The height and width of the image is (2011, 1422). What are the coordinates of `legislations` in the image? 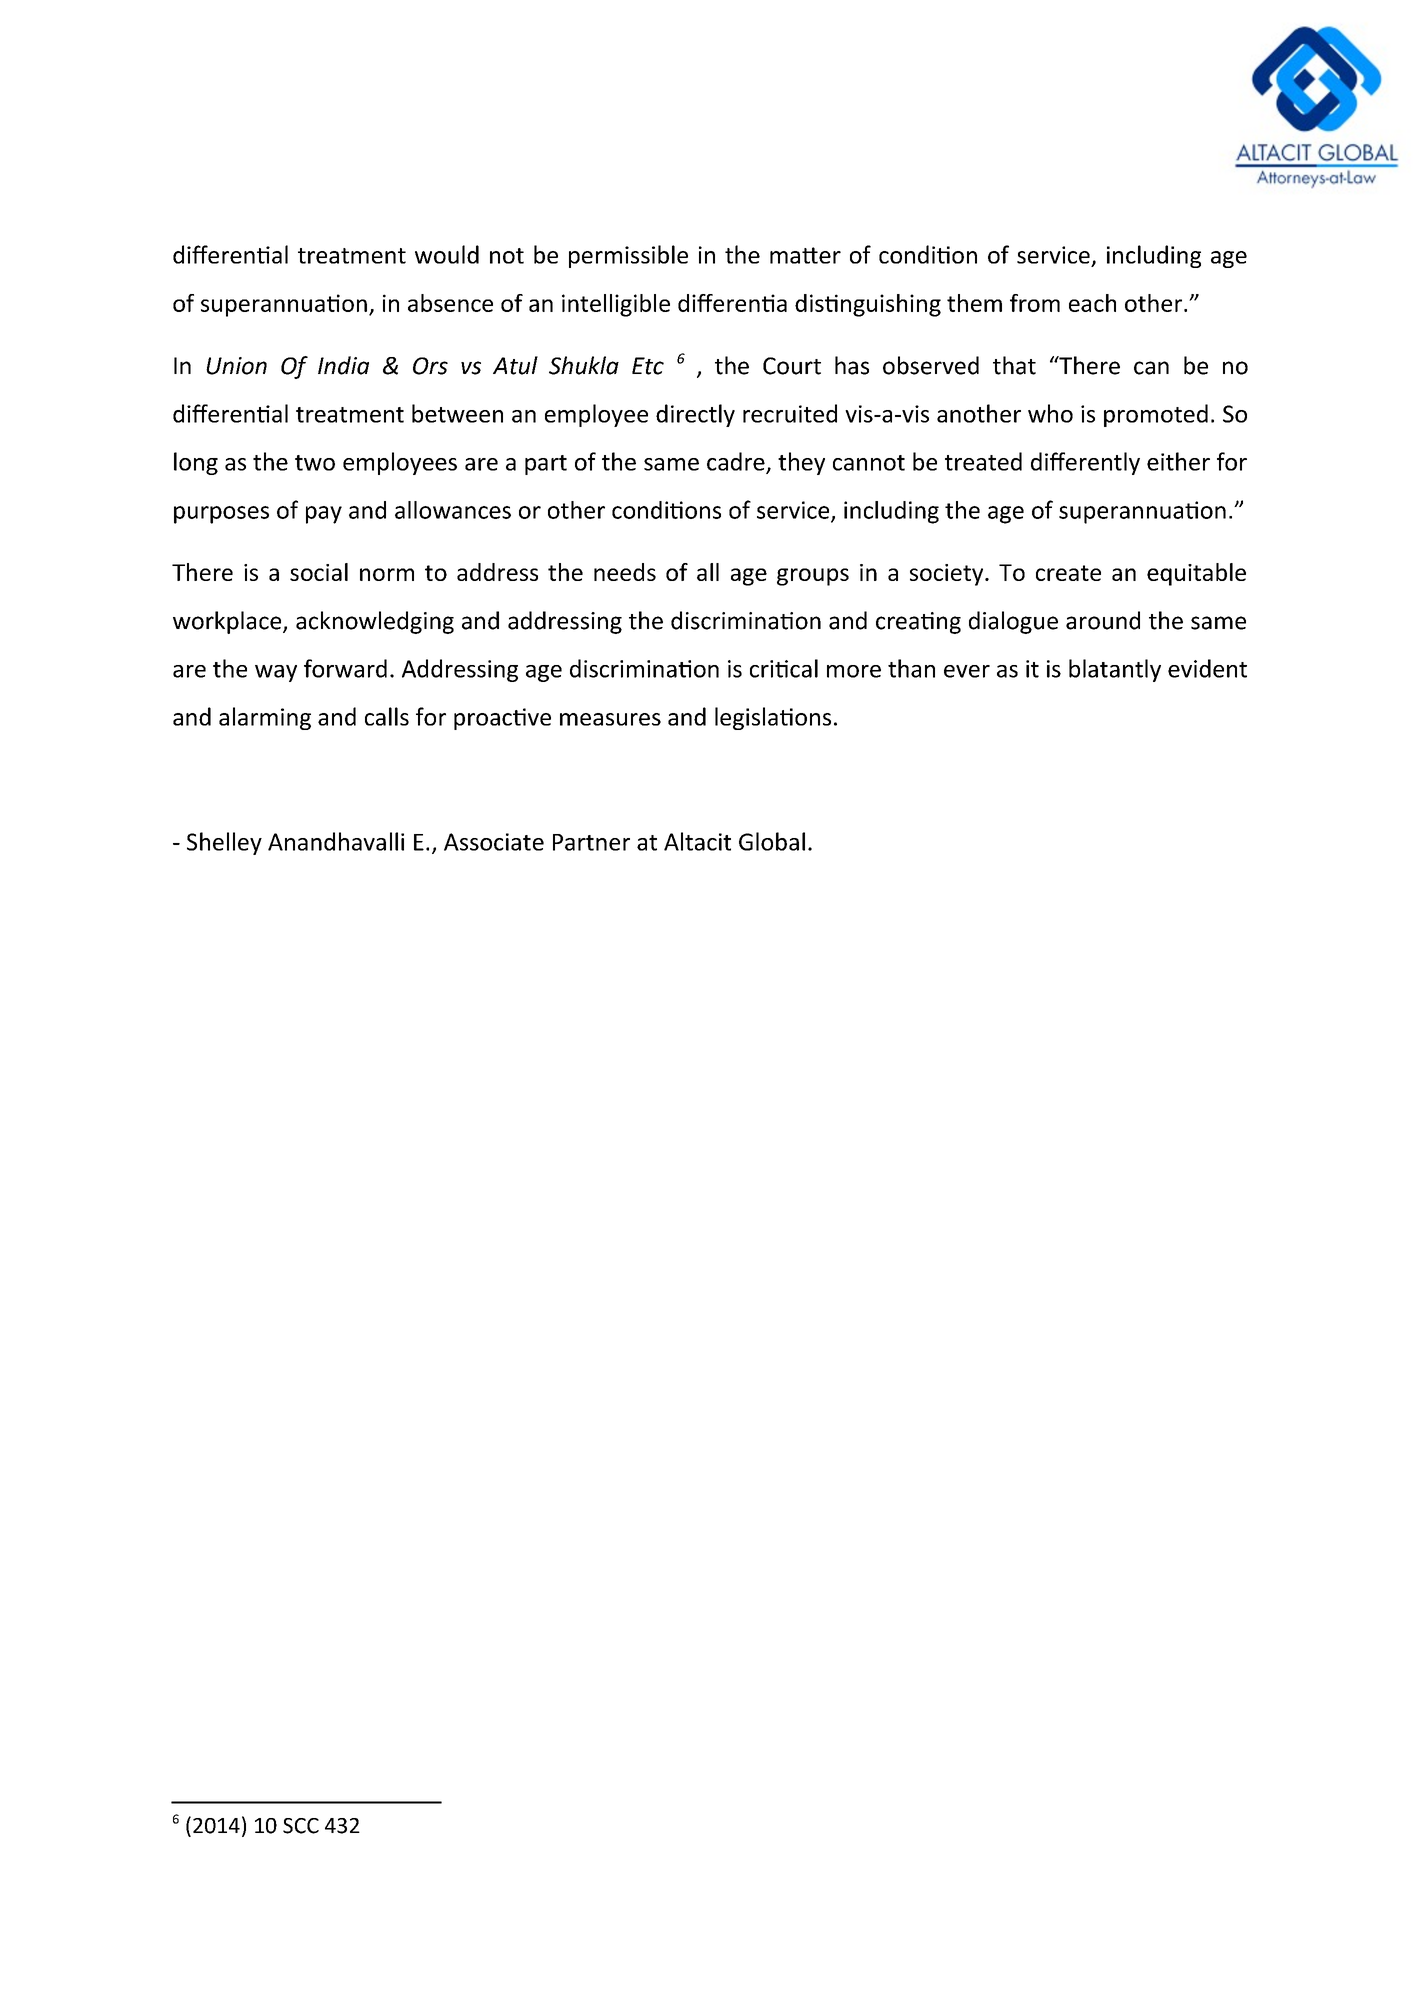 It's located at (773, 718).
